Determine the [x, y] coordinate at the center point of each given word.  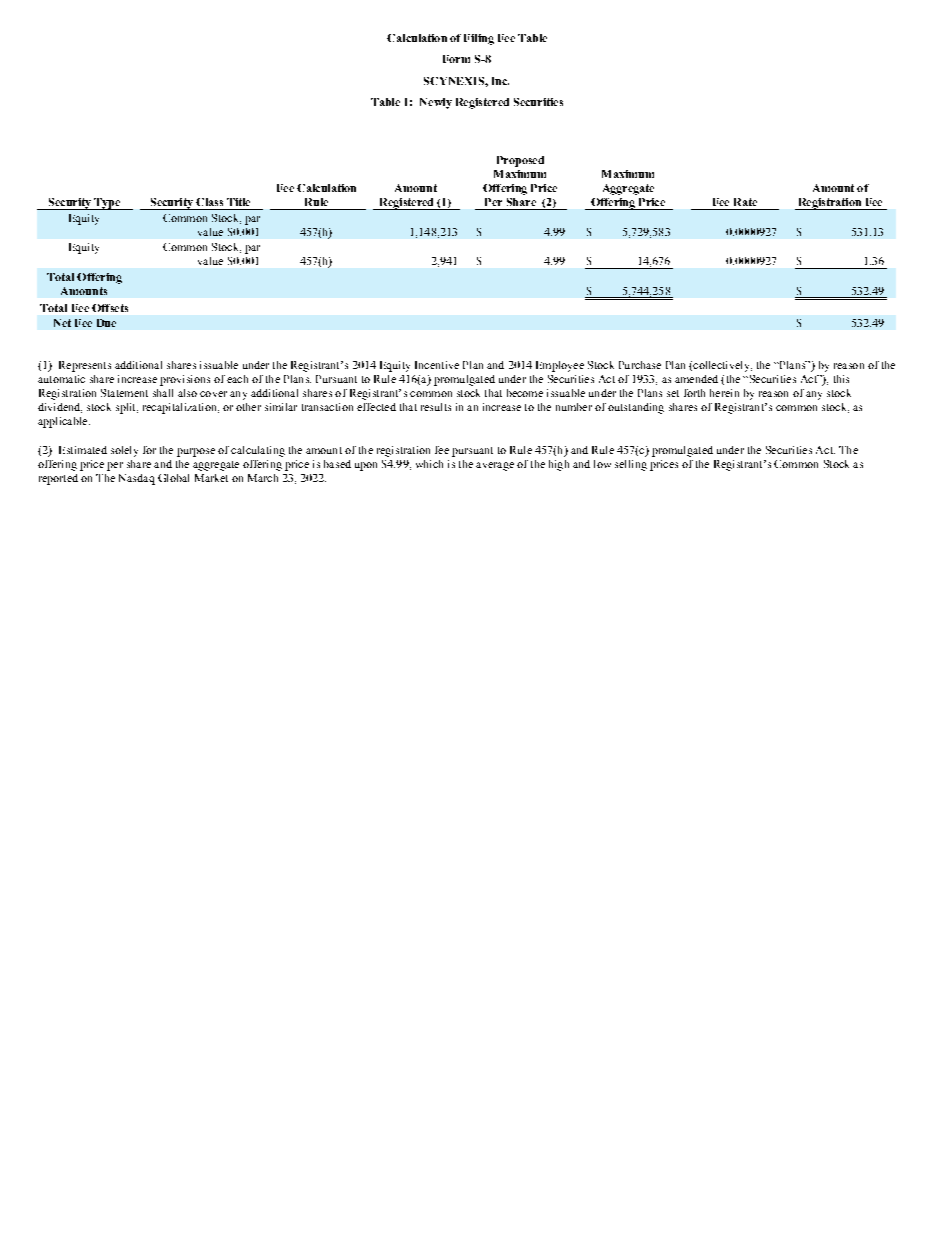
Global [173, 478]
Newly [436, 103]
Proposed [520, 161]
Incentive [437, 365]
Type [107, 204]
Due [106, 323]
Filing [479, 39]
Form [456, 59]
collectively [721, 366]
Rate [745, 202]
